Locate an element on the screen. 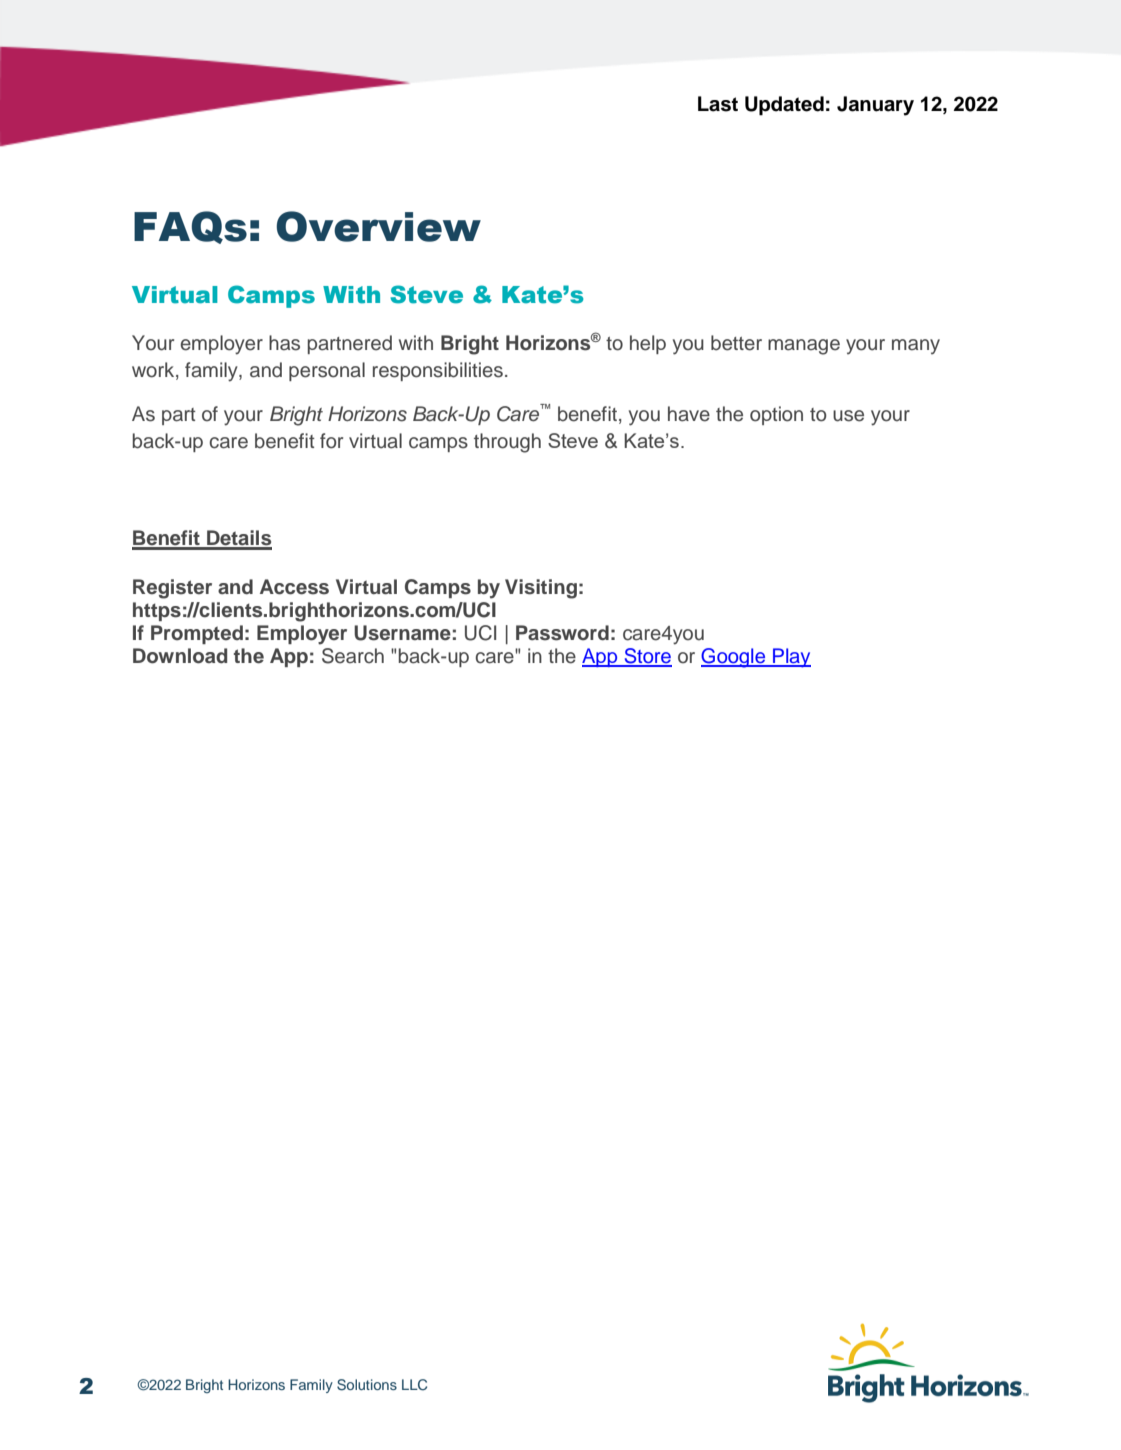  through is located at coordinates (507, 443).
